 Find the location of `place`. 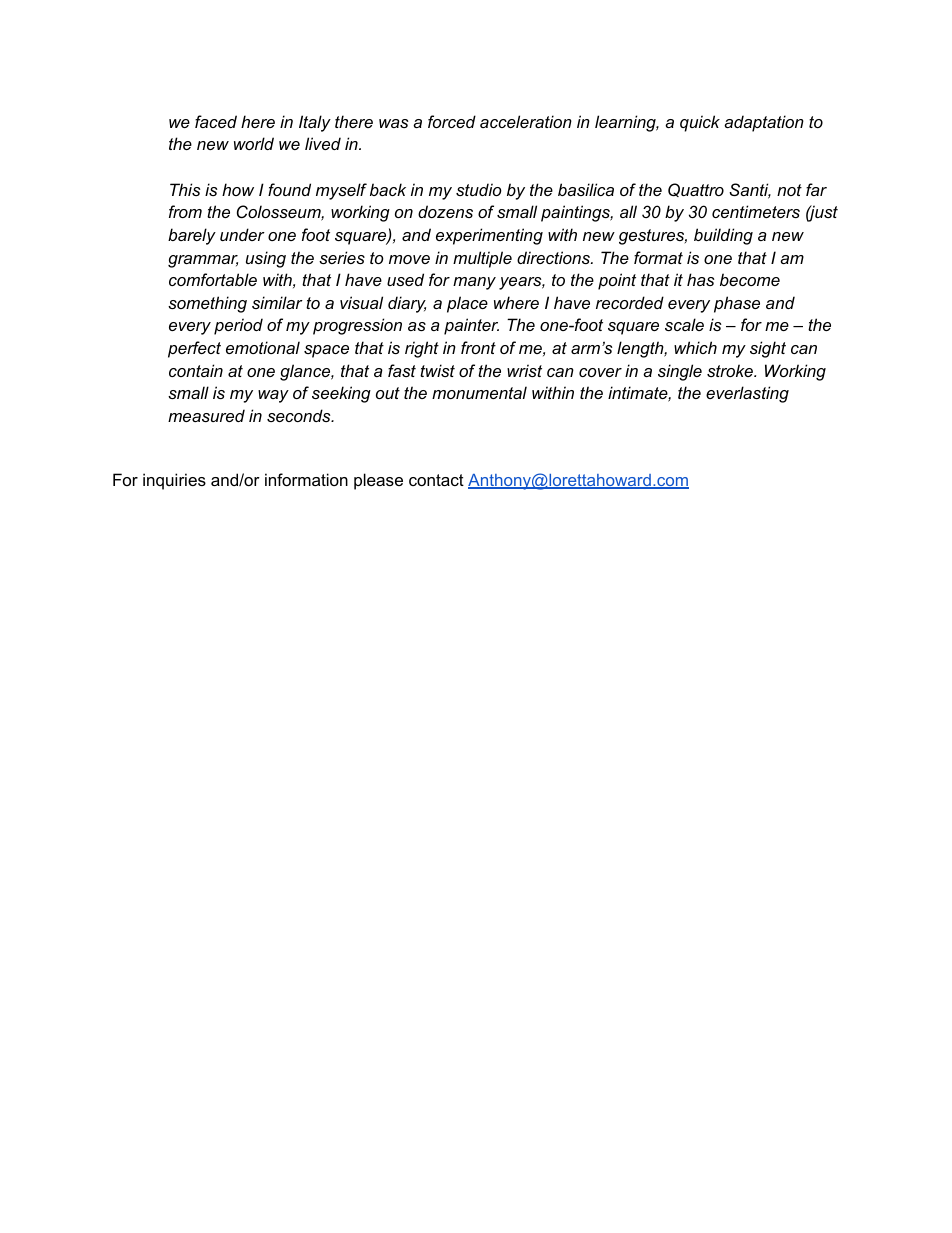

place is located at coordinates (467, 304).
